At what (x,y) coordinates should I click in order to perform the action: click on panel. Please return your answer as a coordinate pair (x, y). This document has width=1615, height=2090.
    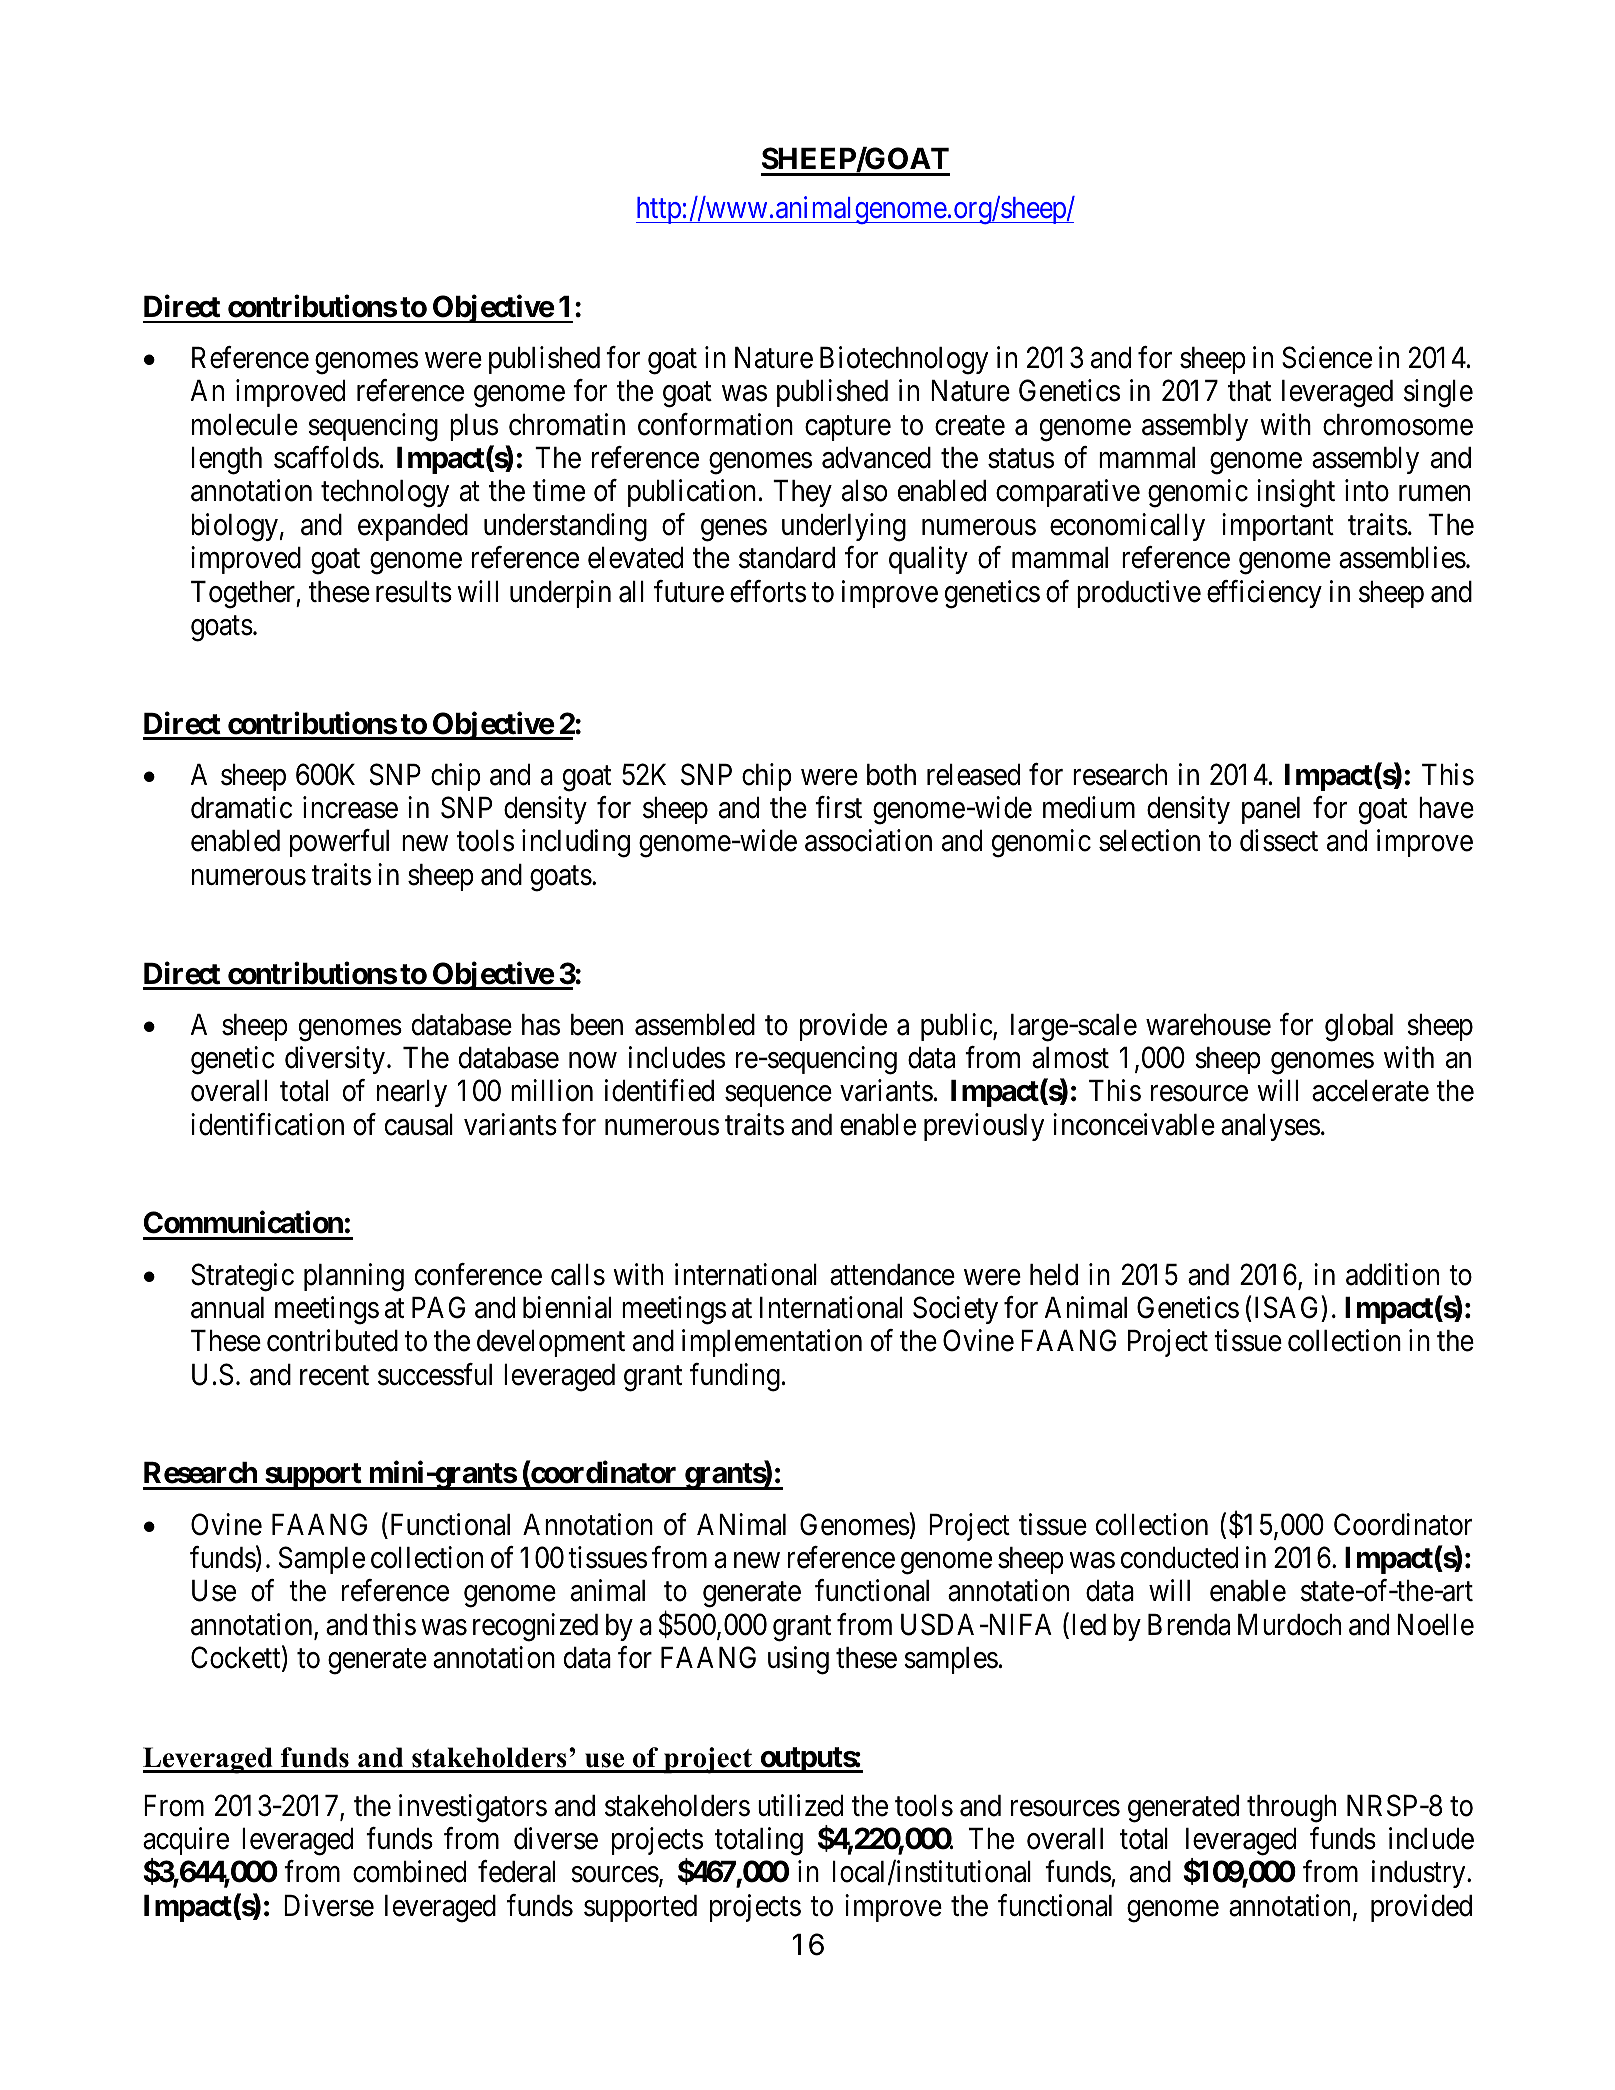
    Looking at the image, I should click on (1271, 810).
